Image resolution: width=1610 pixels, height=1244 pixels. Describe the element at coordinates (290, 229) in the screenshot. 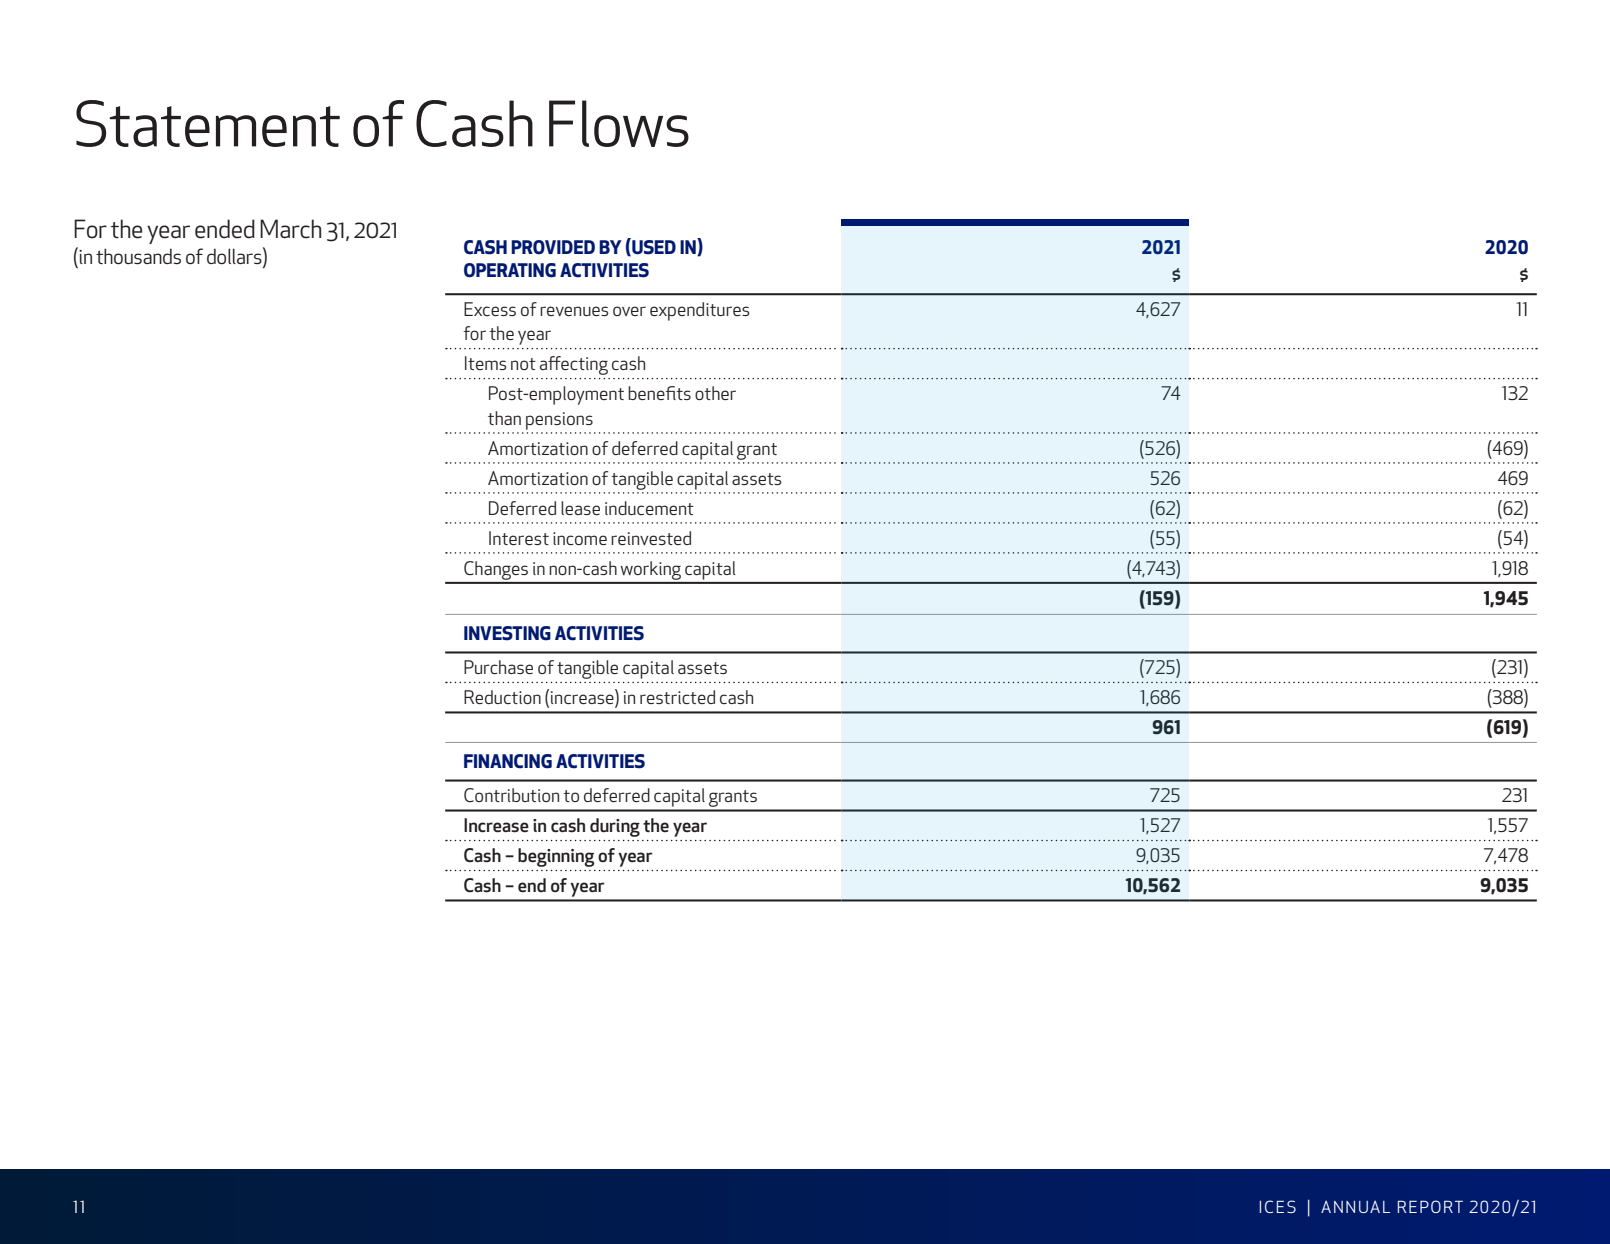

I see `March` at that location.
